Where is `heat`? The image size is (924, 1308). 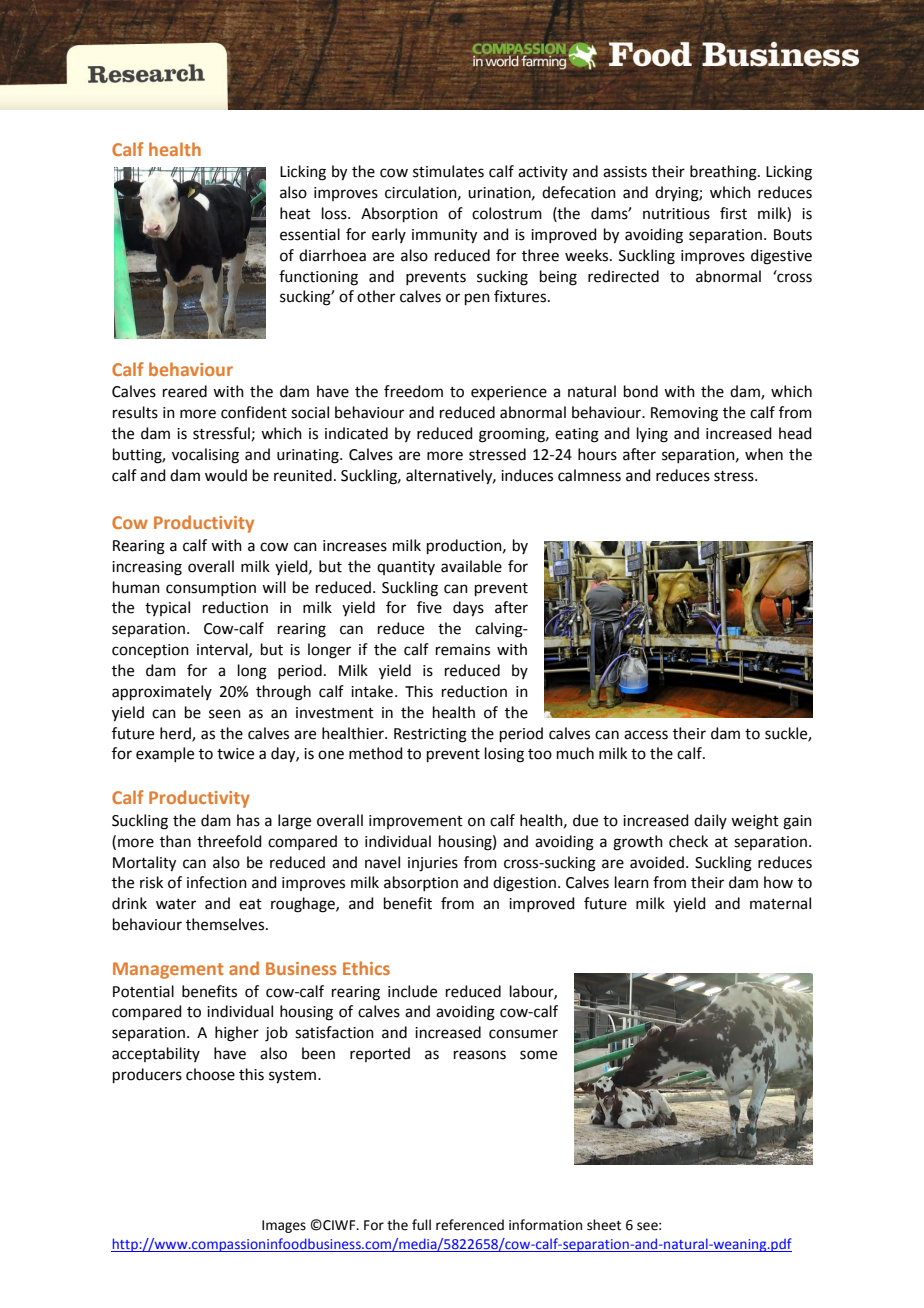 heat is located at coordinates (295, 213).
